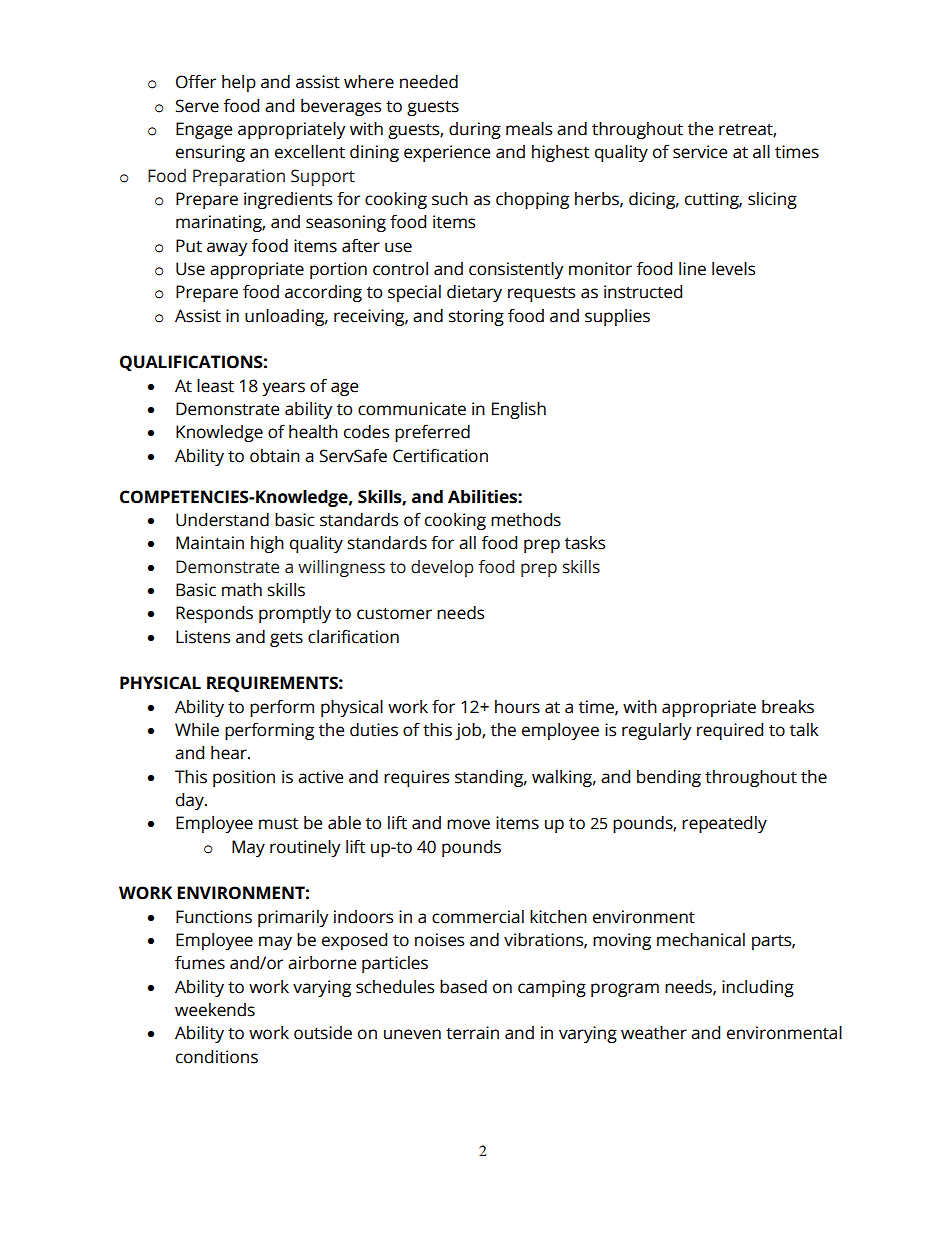 Image resolution: width=952 pixels, height=1233 pixels. I want to click on hours, so click(517, 707).
